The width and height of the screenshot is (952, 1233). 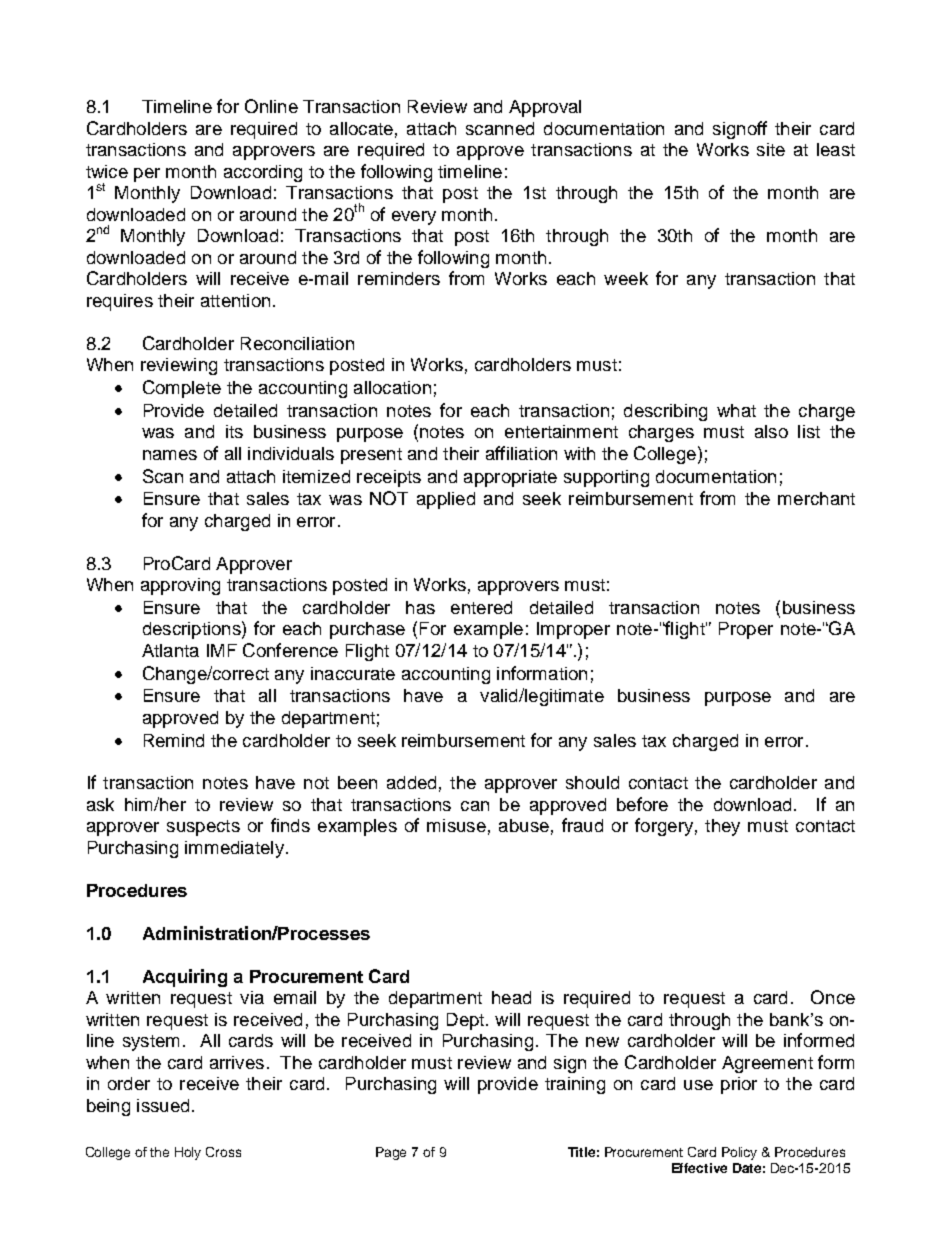 I want to click on site, so click(x=771, y=149).
